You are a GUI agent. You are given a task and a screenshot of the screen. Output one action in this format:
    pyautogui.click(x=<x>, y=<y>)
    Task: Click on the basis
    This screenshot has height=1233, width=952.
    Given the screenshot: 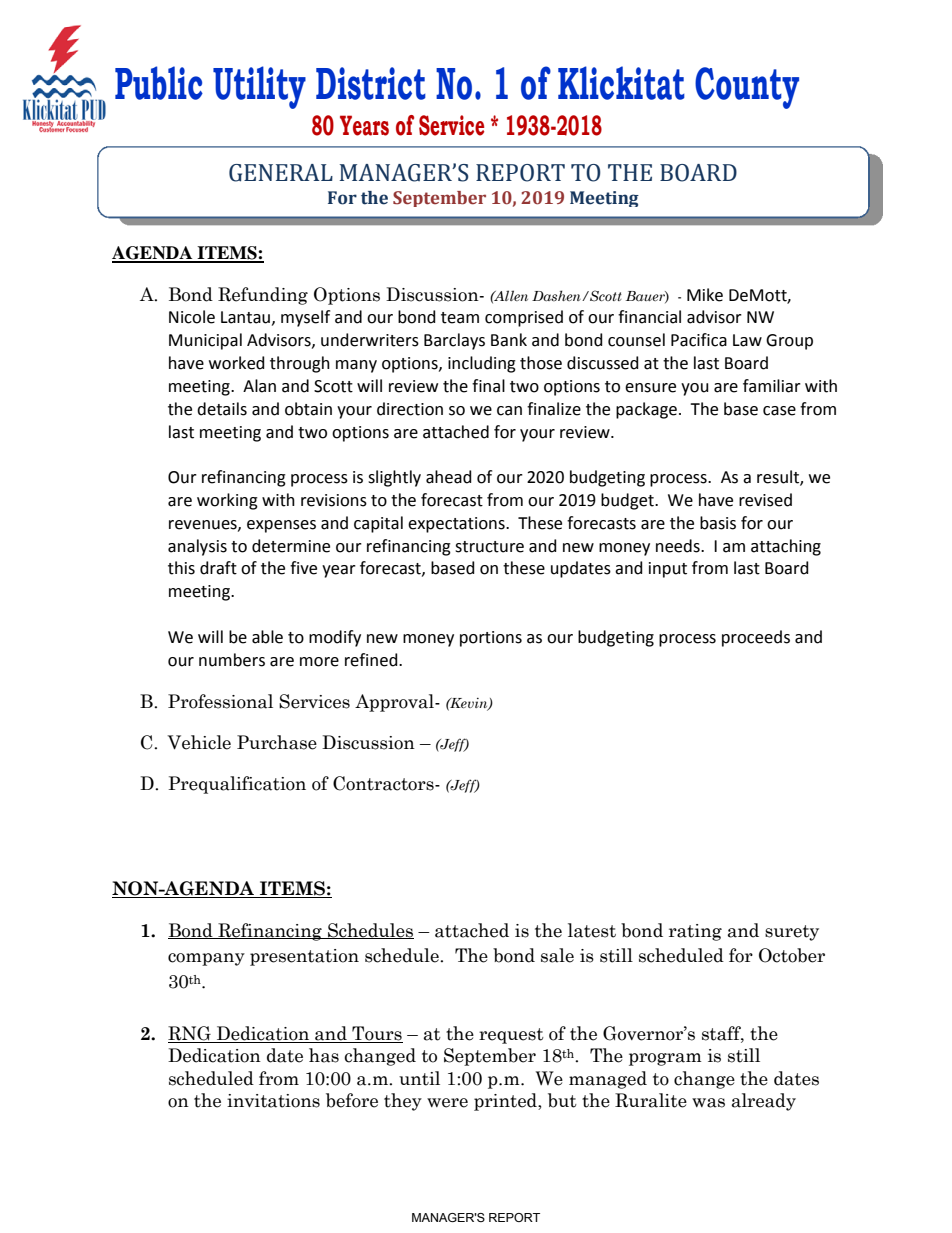 What is the action you would take?
    pyautogui.click(x=718, y=523)
